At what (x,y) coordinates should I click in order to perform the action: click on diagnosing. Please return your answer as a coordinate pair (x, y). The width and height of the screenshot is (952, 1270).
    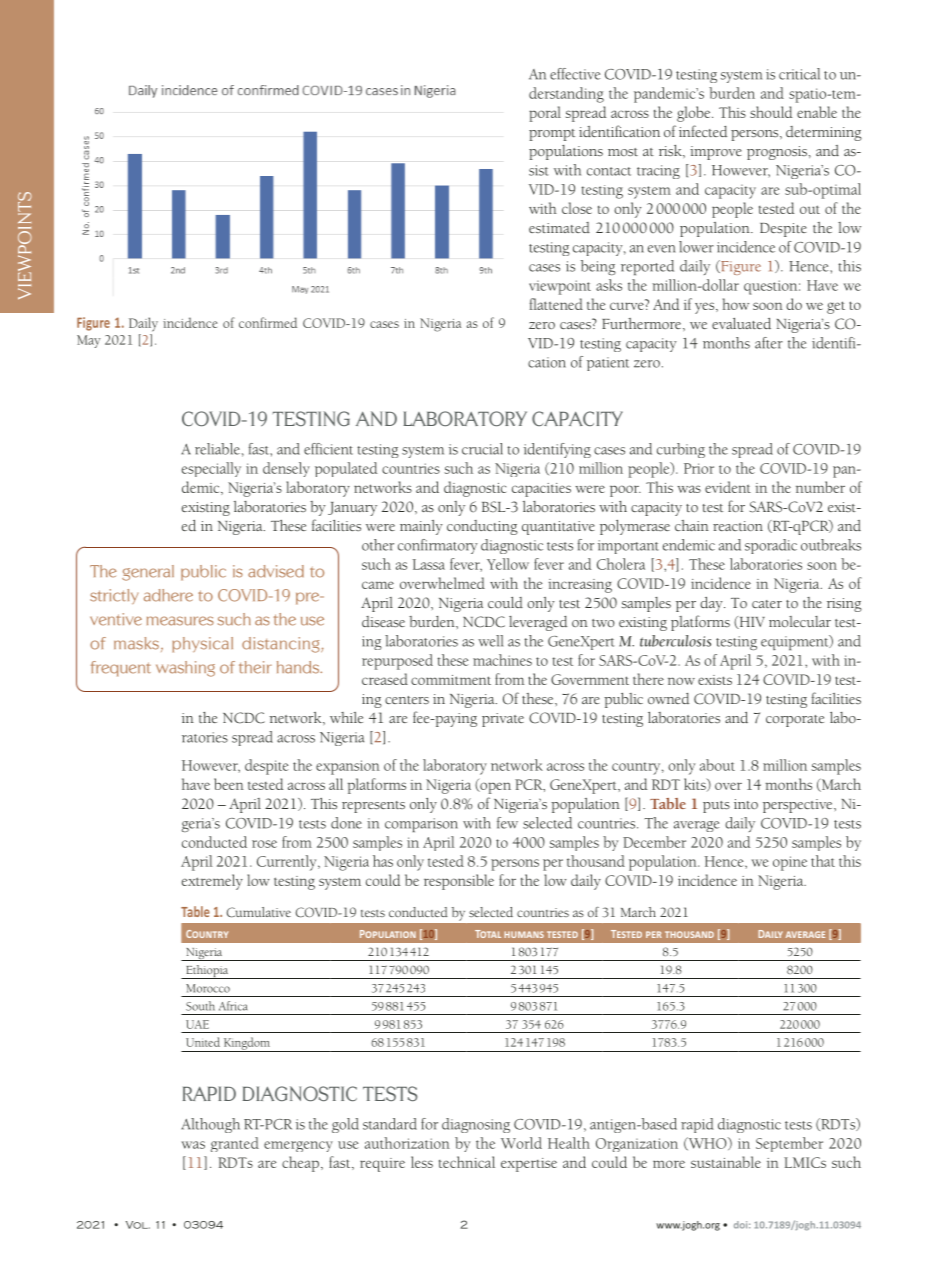
    Looking at the image, I should click on (476, 1125).
